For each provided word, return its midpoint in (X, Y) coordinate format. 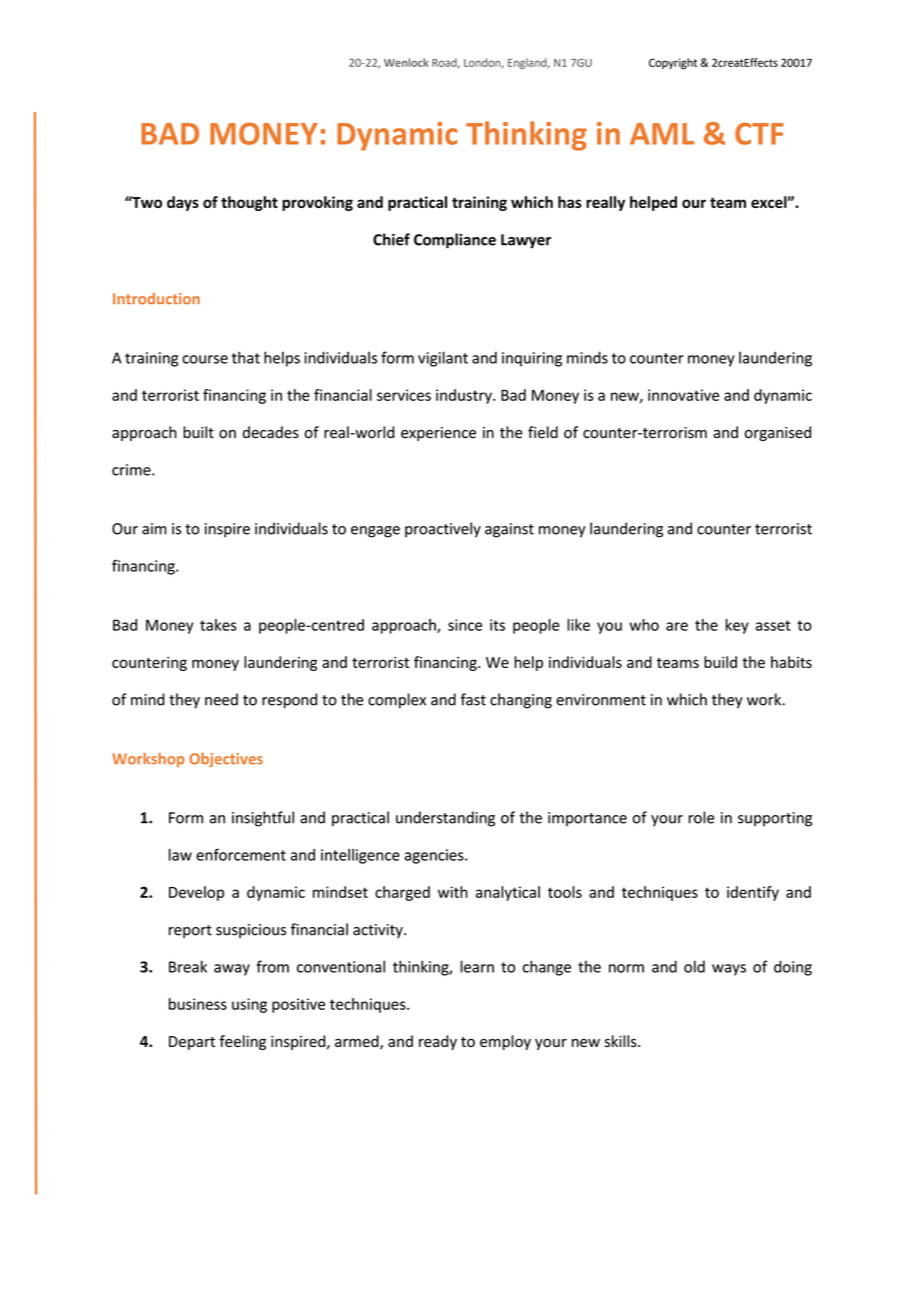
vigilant (443, 359)
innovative (683, 395)
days (183, 203)
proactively (443, 530)
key (737, 626)
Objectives (226, 759)
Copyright (673, 64)
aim (154, 529)
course (205, 359)
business (198, 1004)
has (570, 202)
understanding (445, 819)
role (701, 817)
